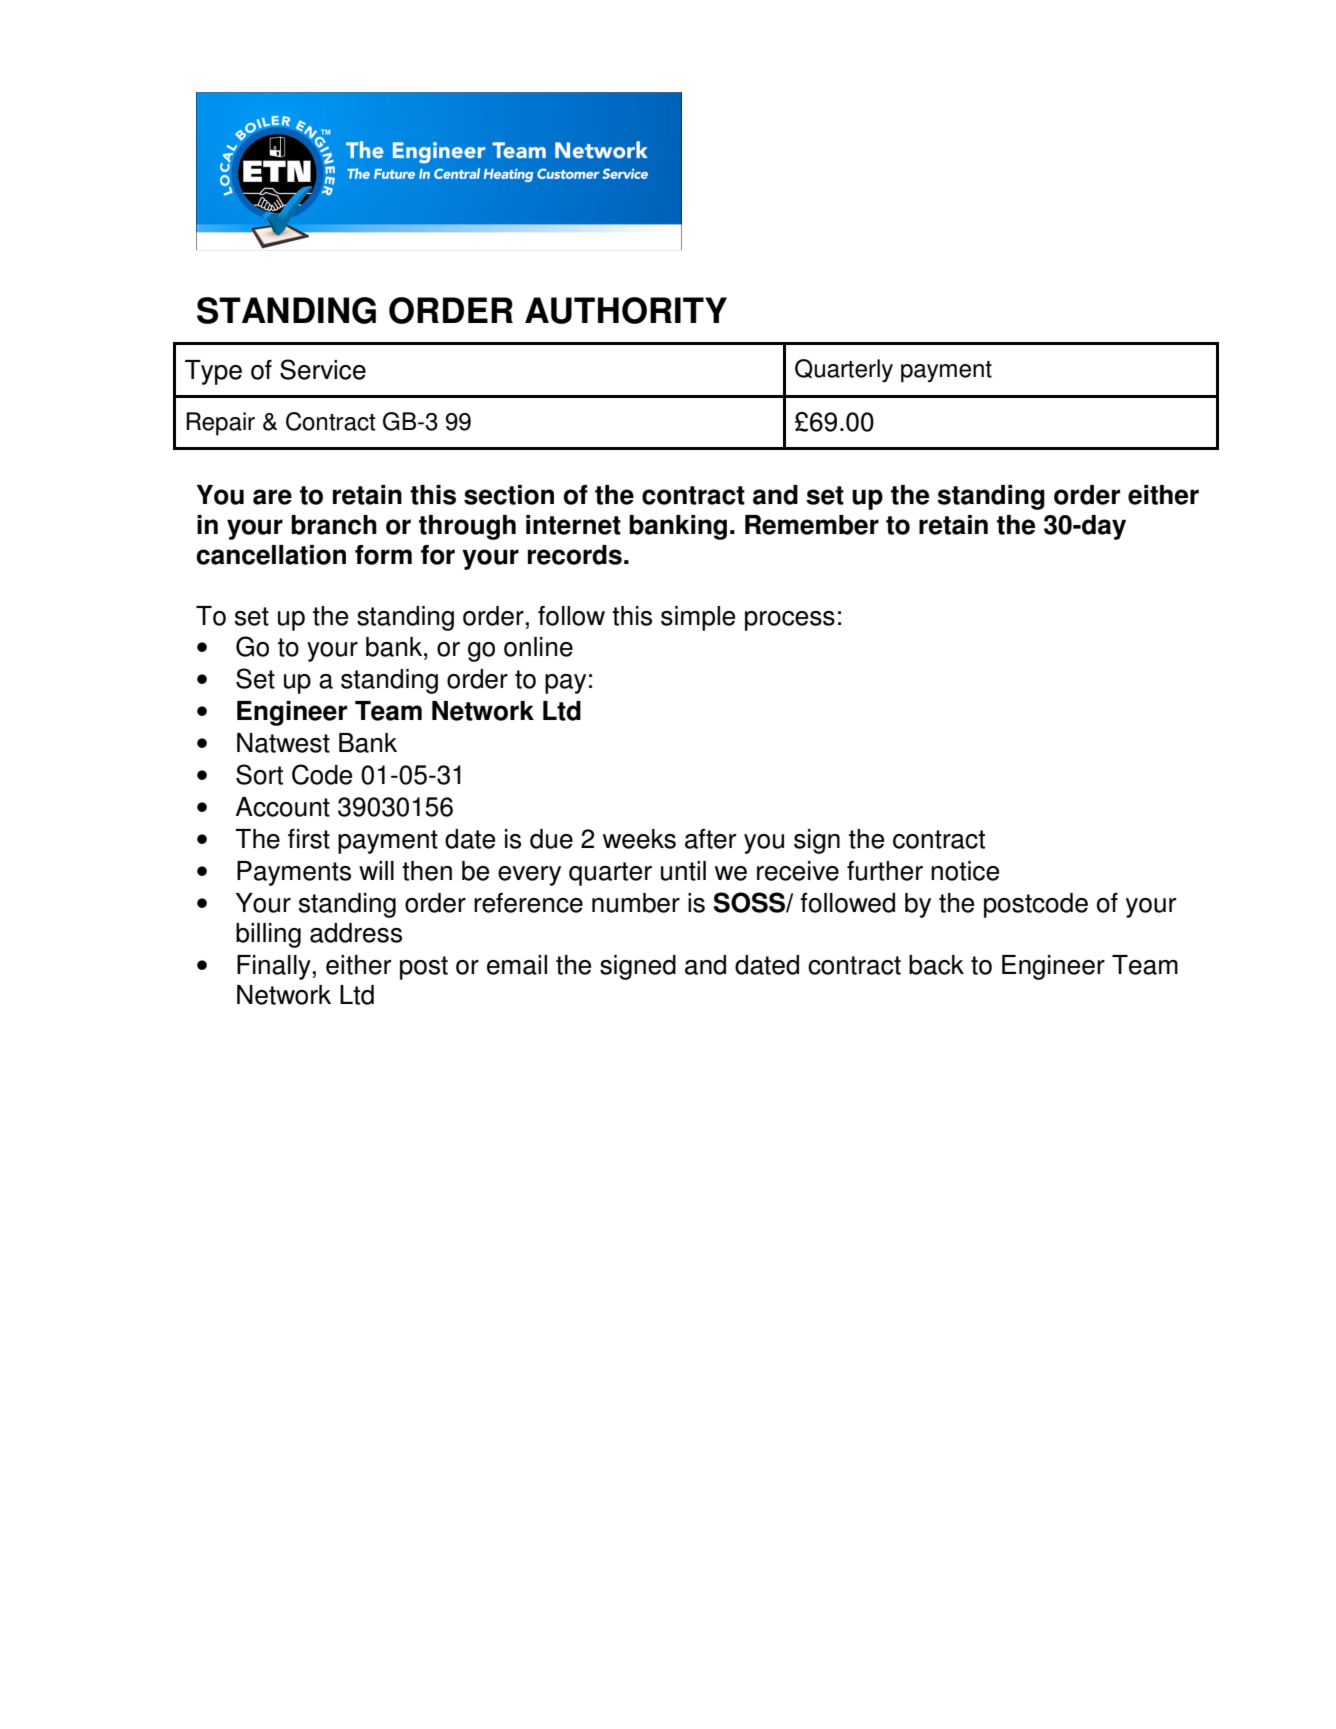  Describe the element at coordinates (790, 621) in the screenshot. I see `process` at that location.
